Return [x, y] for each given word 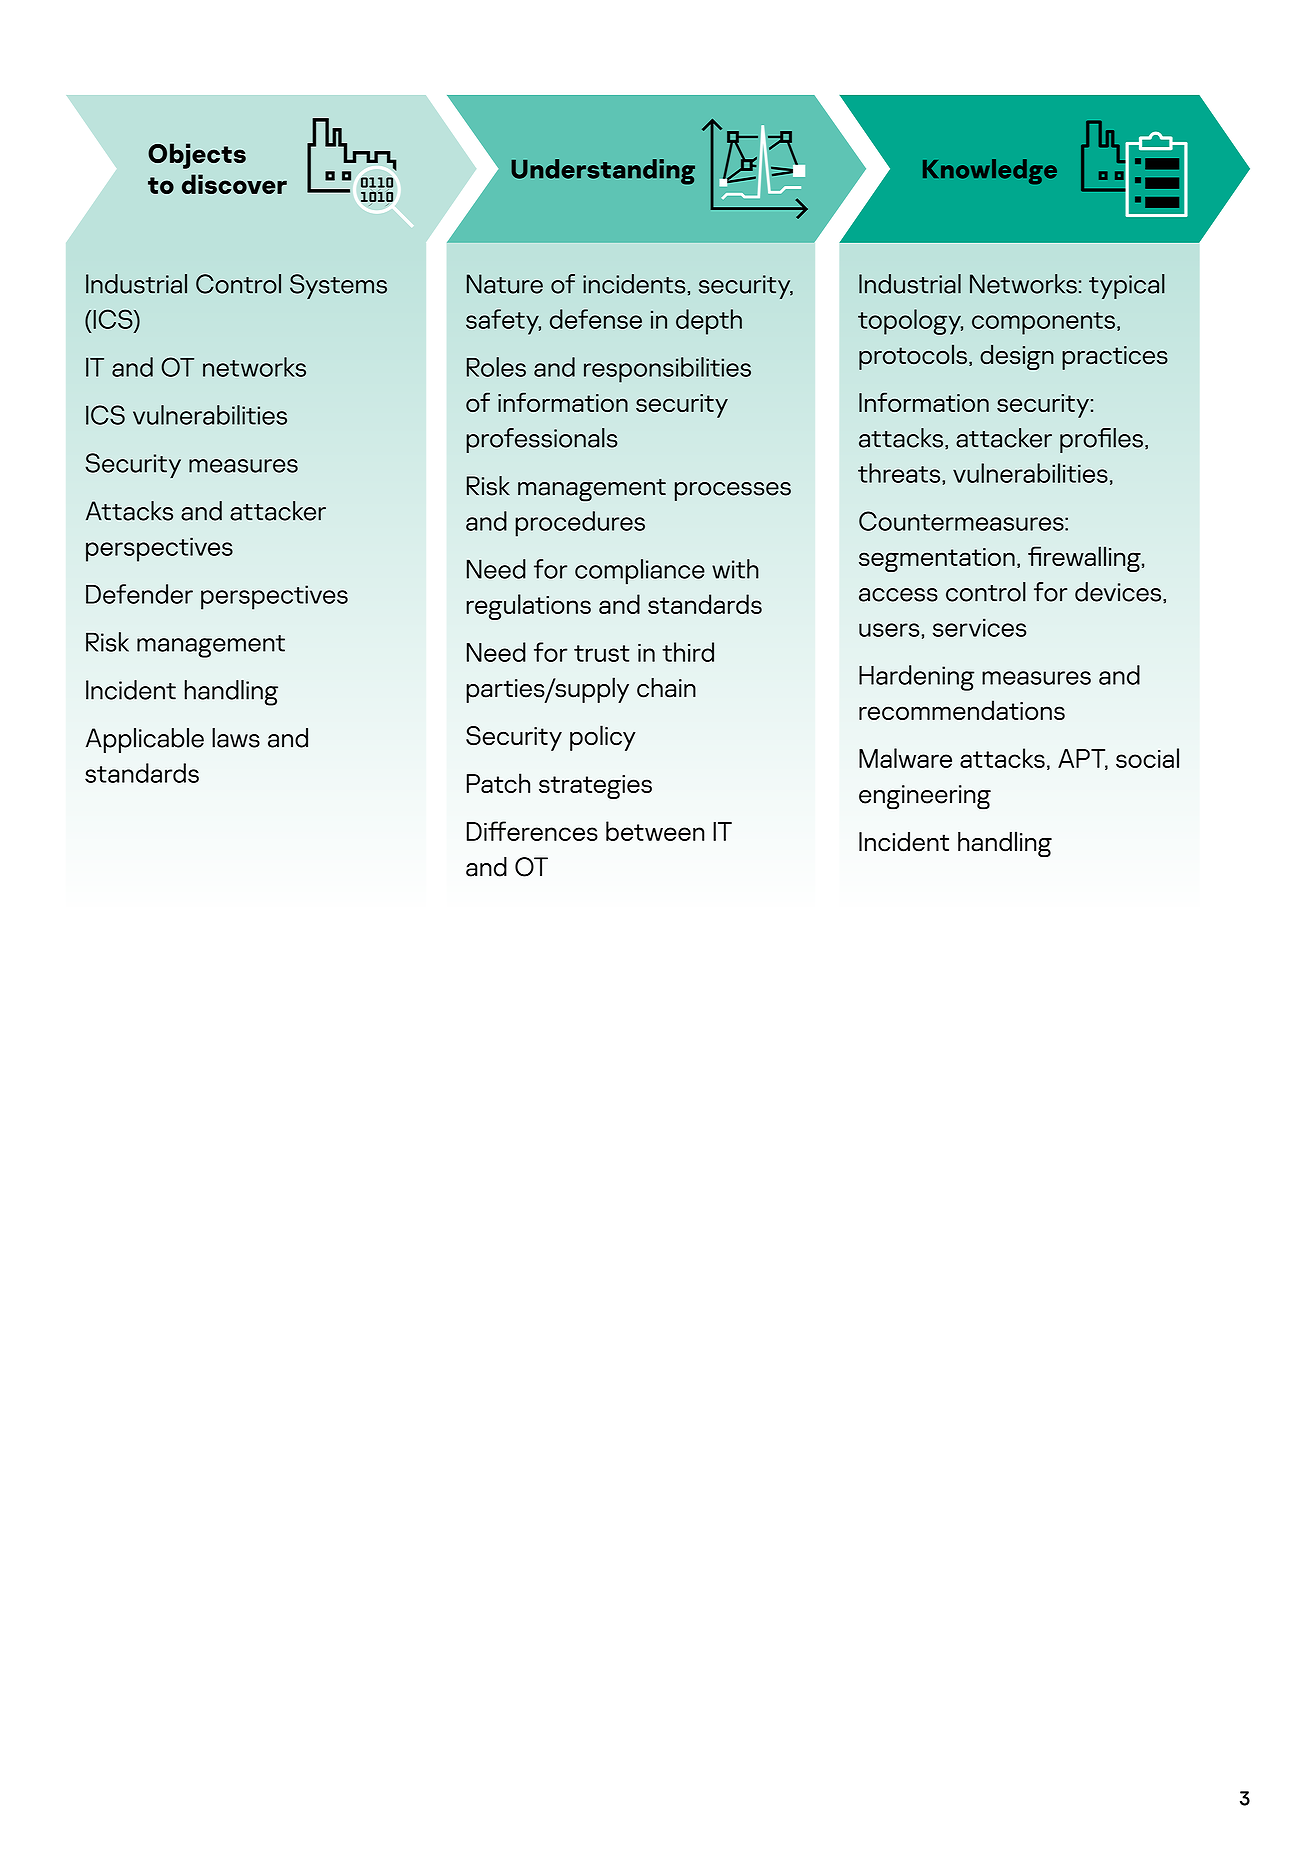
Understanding [603, 172]
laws [236, 738]
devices [1118, 592]
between [655, 831]
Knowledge [990, 171]
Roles [496, 367]
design [1017, 357]
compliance [640, 572]
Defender [139, 594]
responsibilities [667, 370]
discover [234, 184]
